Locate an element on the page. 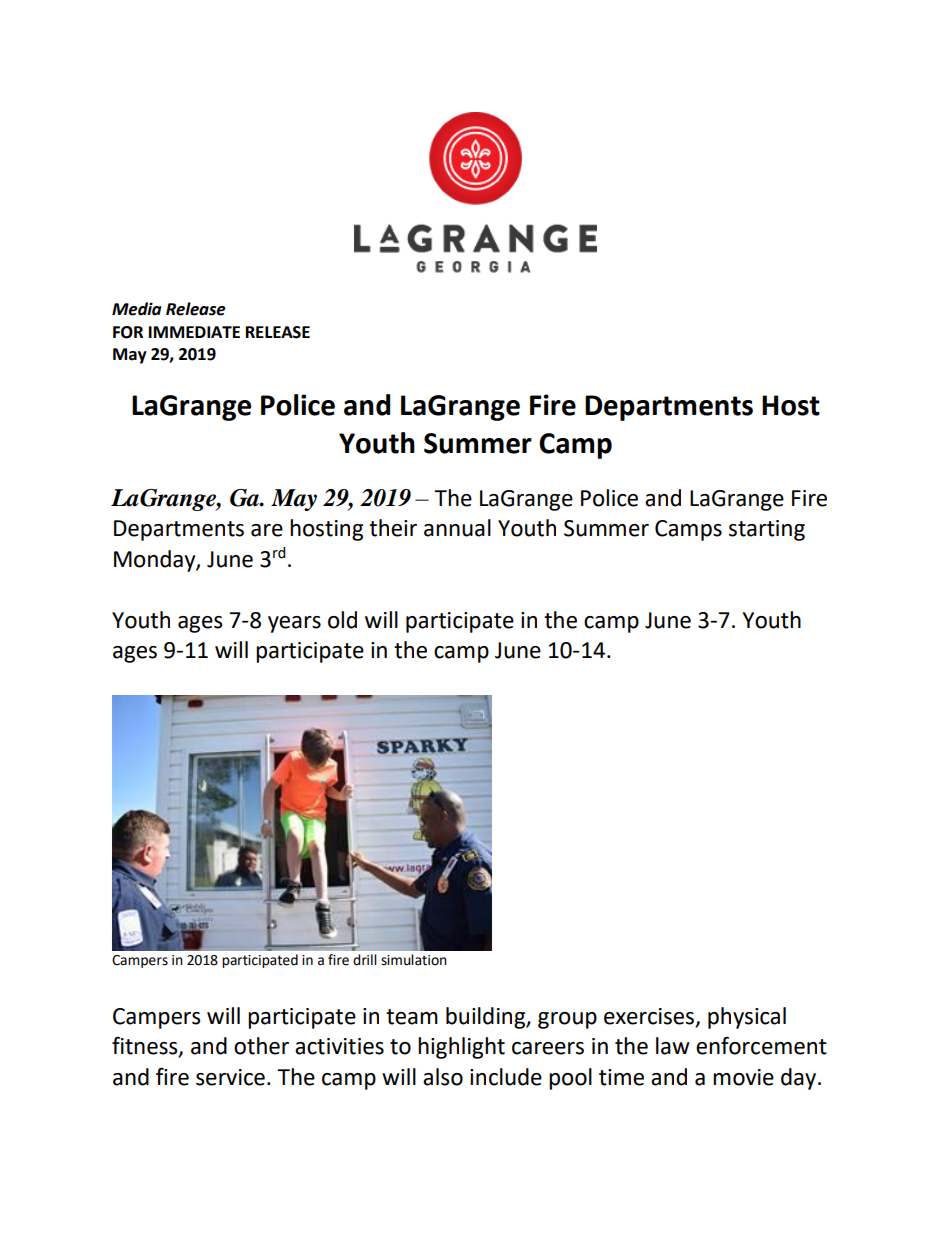  group is located at coordinates (567, 1020).
